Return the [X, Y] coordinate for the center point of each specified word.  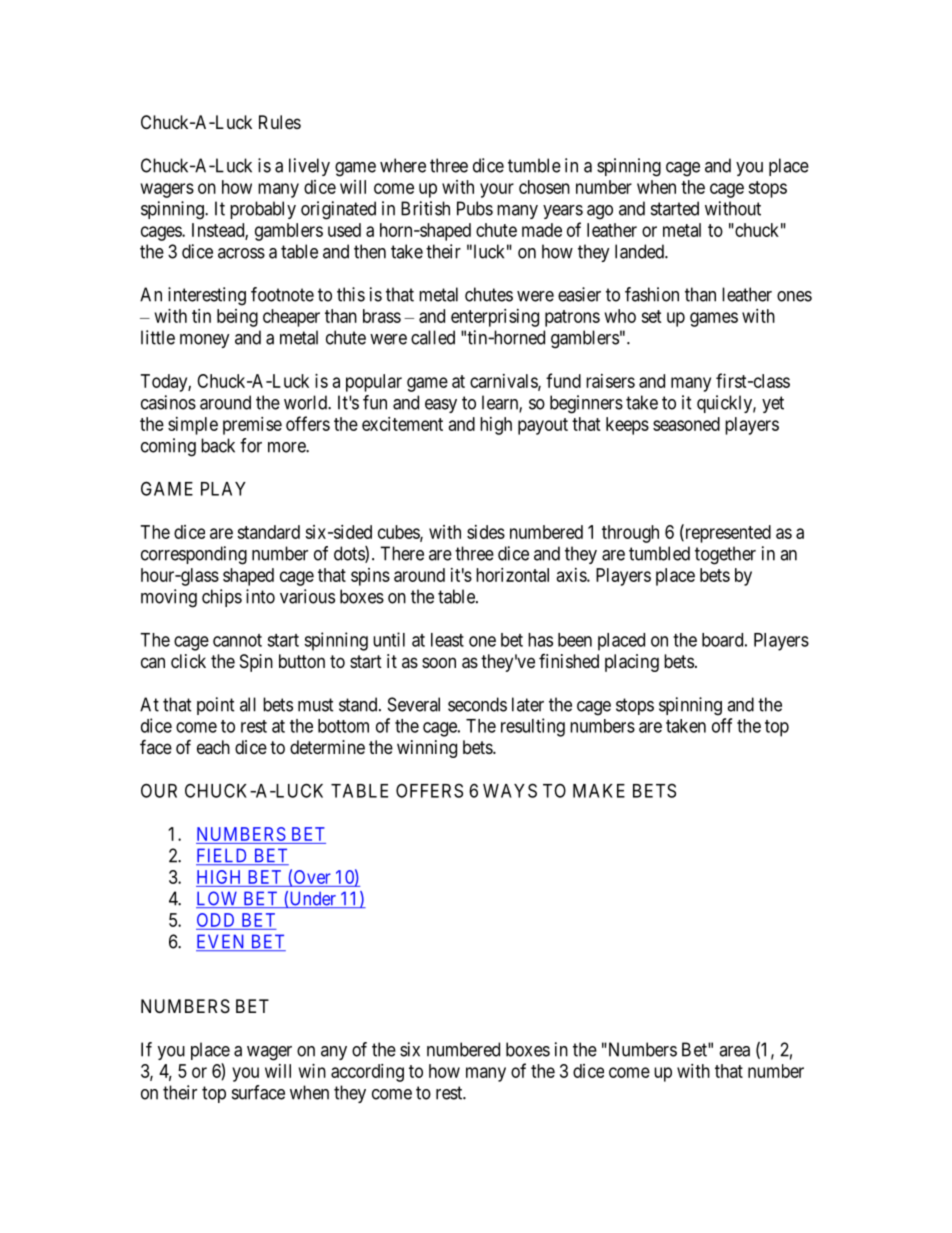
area [734, 1051]
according [367, 1073]
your [497, 190]
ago [600, 212]
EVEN [222, 942]
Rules [280, 122]
